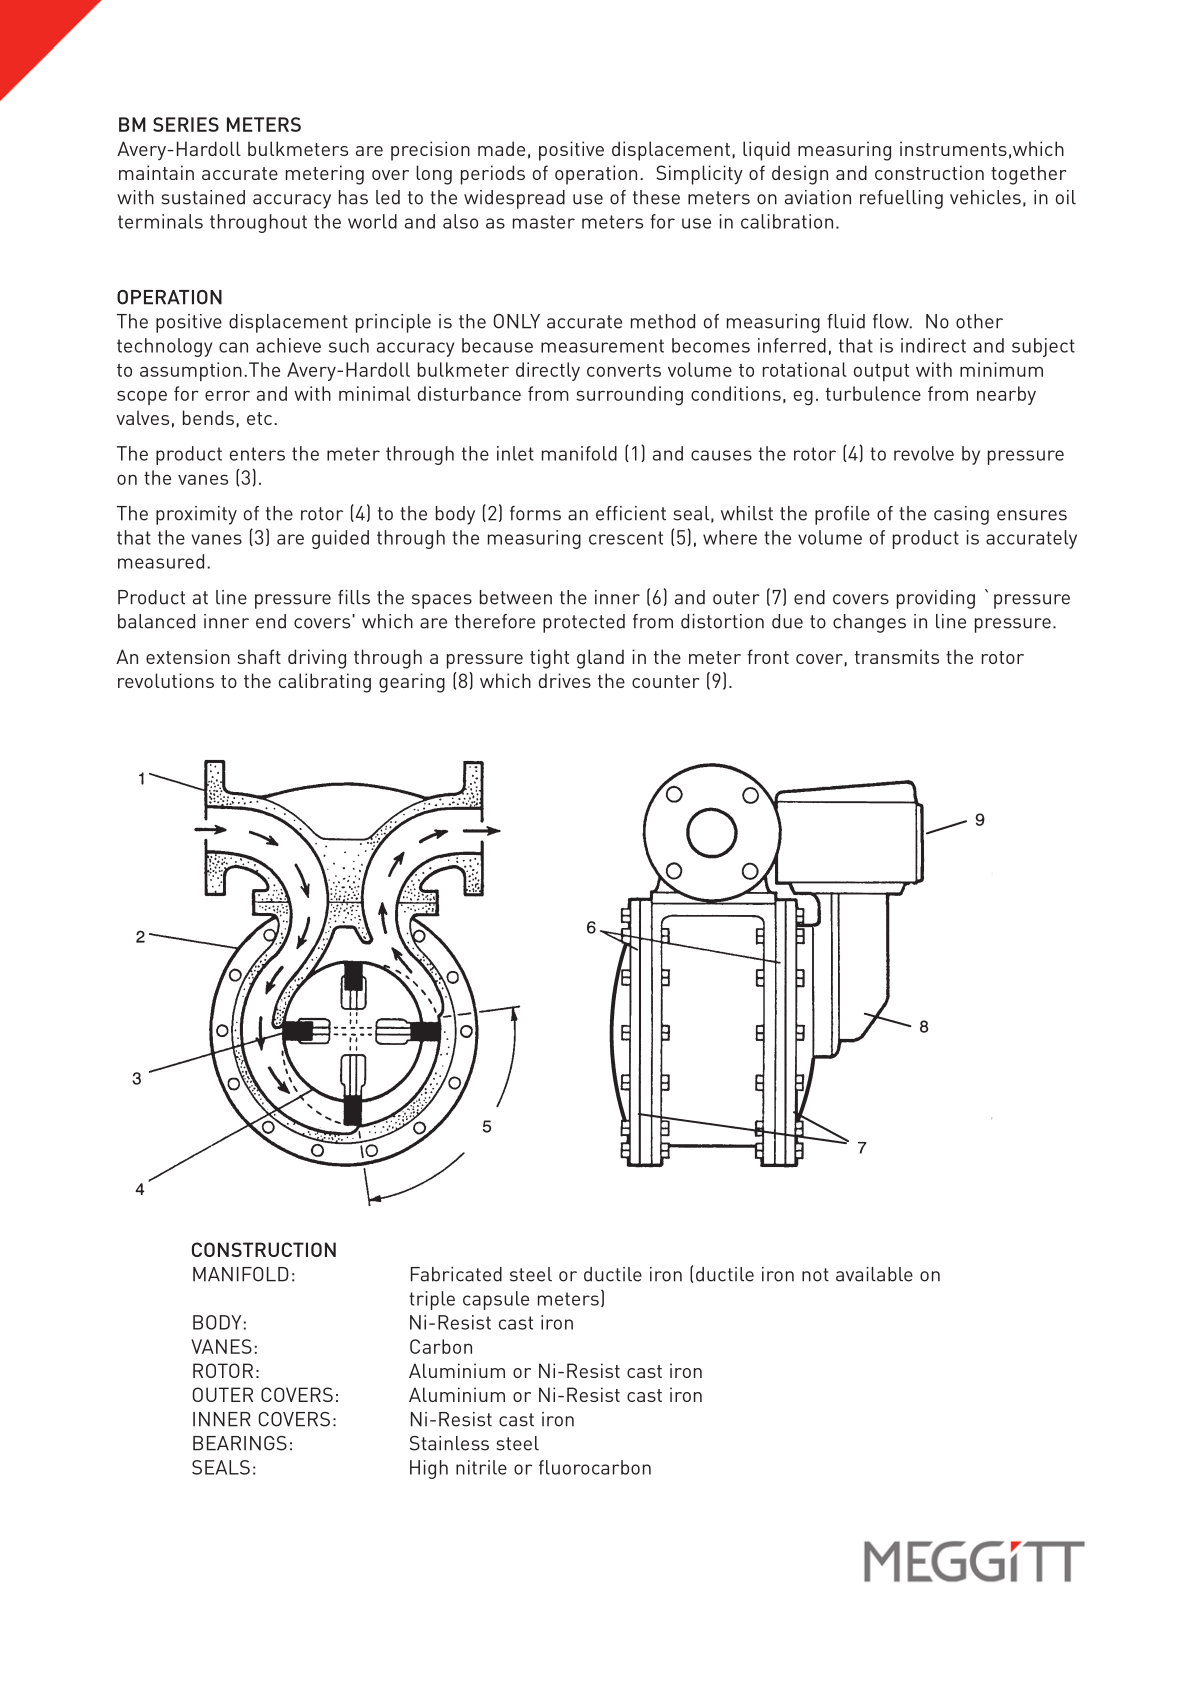 The height and width of the page is (1695, 1199). I want to click on nitrile, so click(481, 1467).
